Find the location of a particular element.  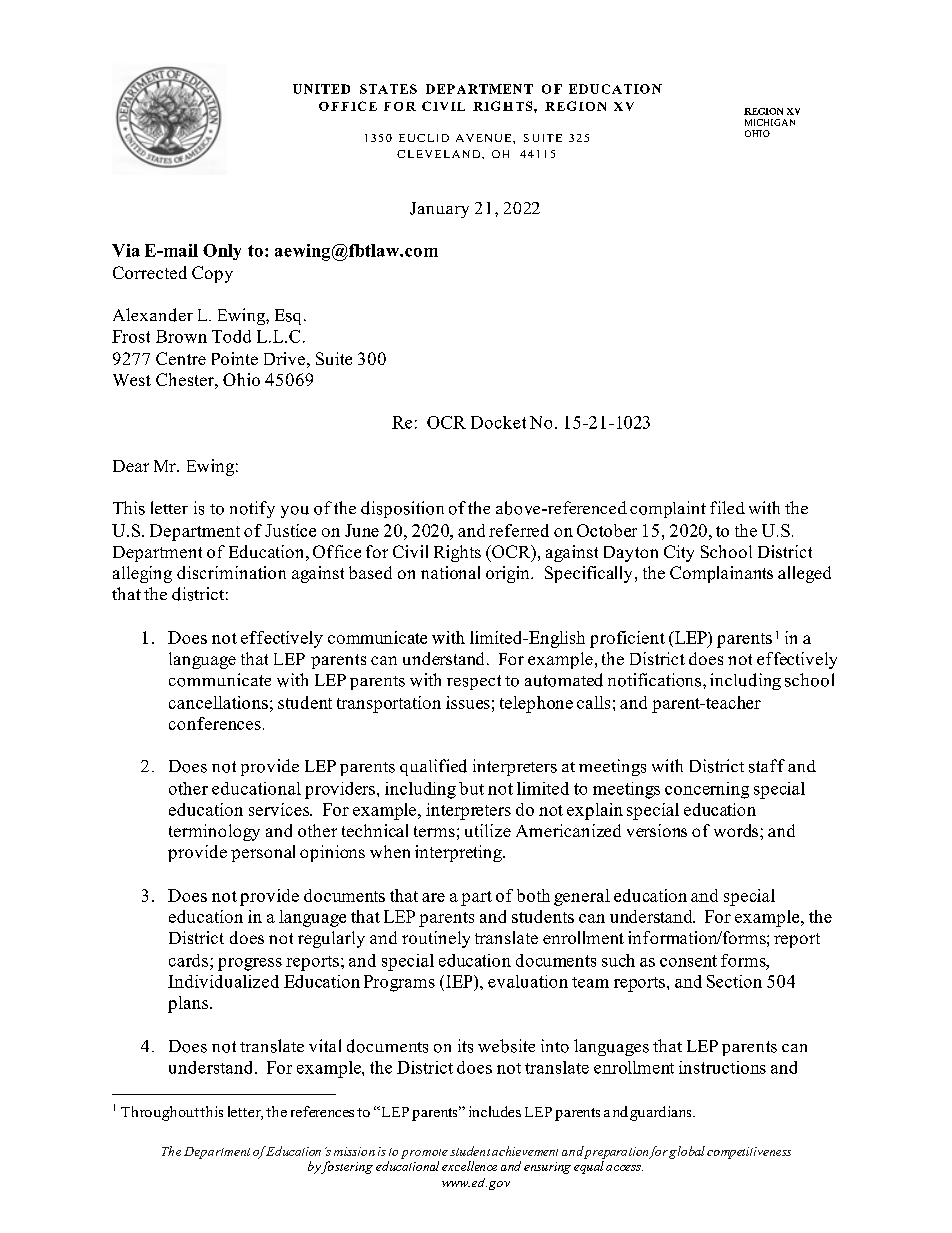

MICHIGAN is located at coordinates (770, 122).
